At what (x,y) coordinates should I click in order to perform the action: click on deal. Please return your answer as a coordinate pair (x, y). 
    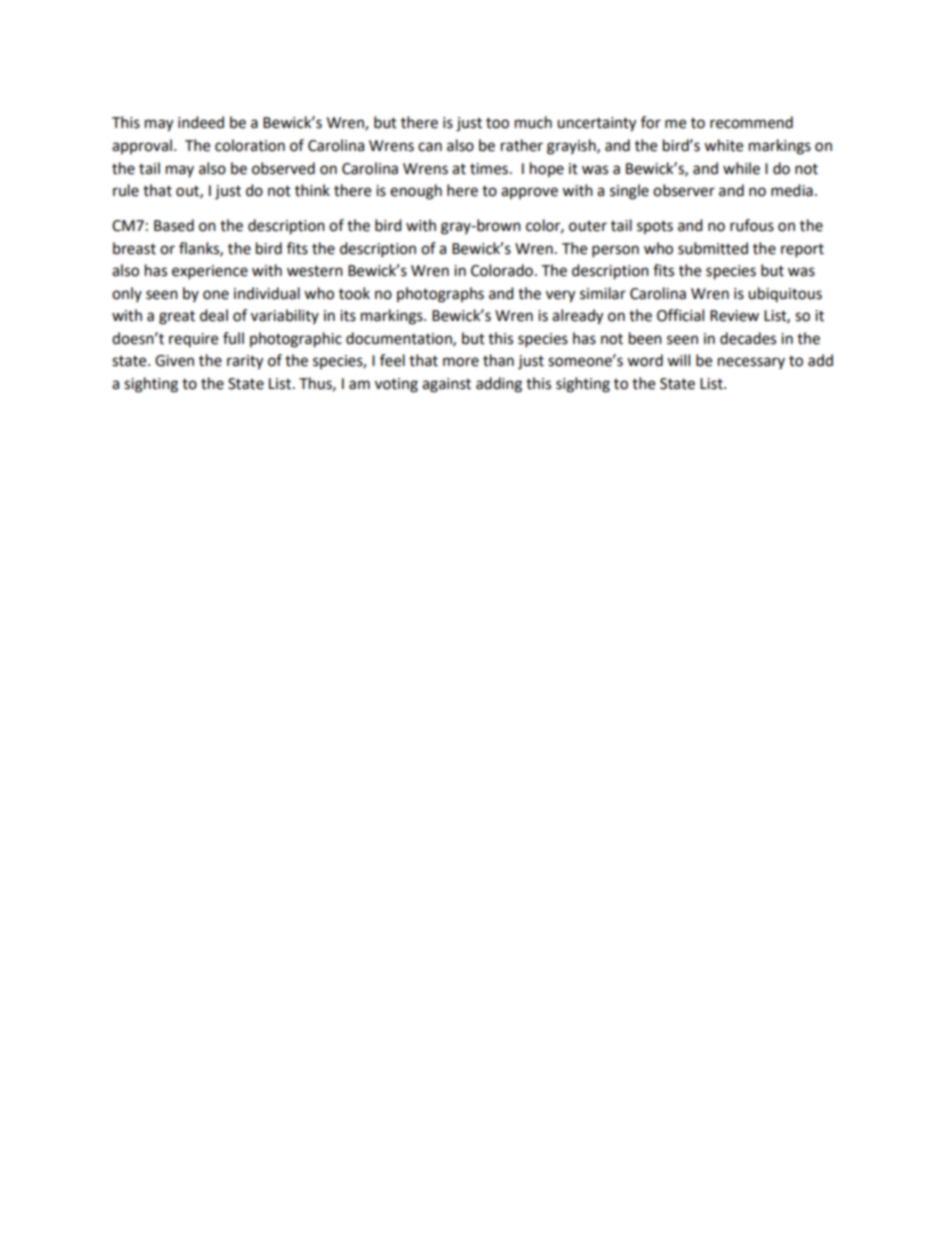
    Looking at the image, I should click on (214, 315).
